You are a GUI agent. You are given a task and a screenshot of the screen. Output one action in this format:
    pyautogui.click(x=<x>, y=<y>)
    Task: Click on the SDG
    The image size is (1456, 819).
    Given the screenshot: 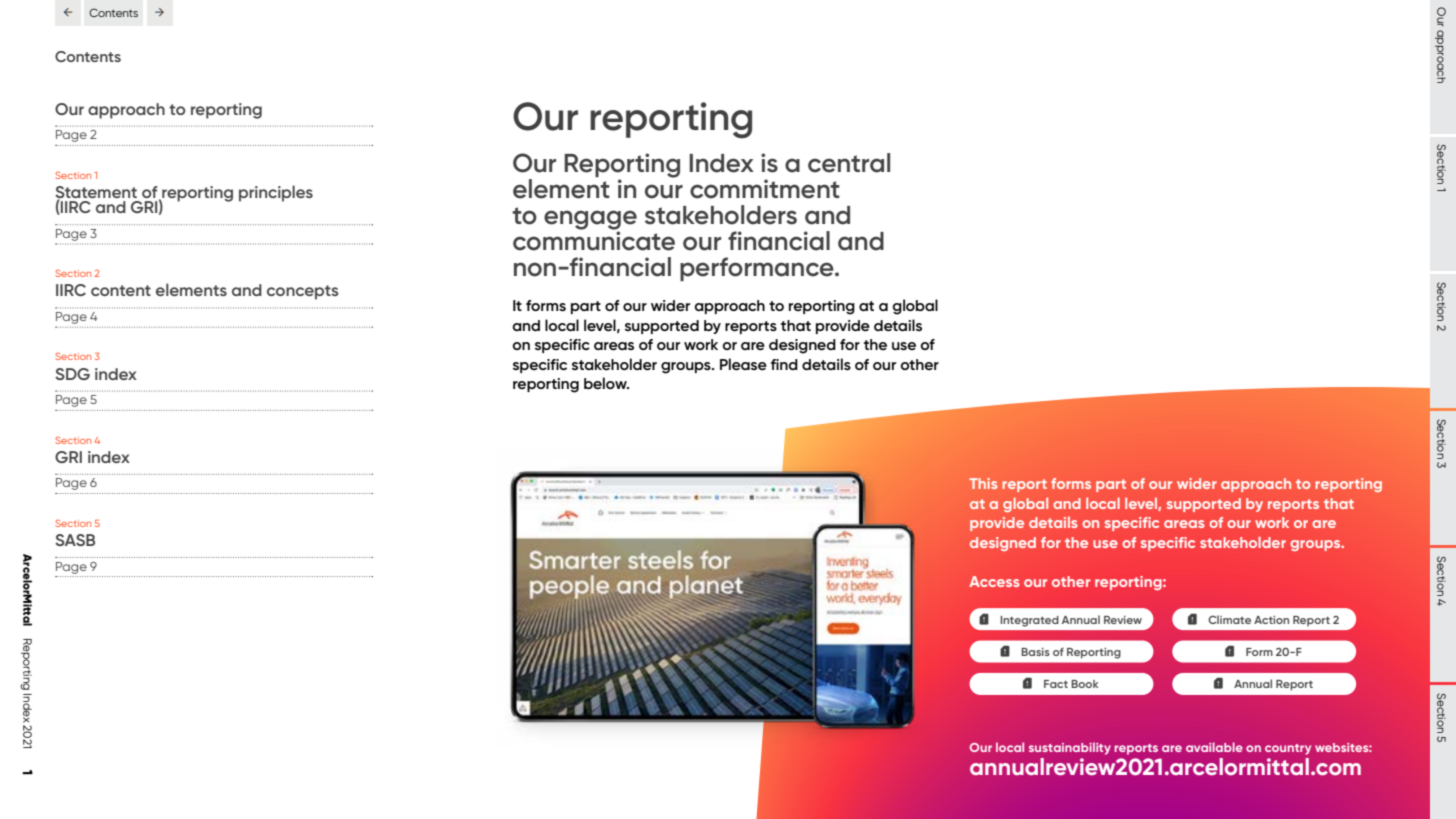 What is the action you would take?
    pyautogui.click(x=72, y=374)
